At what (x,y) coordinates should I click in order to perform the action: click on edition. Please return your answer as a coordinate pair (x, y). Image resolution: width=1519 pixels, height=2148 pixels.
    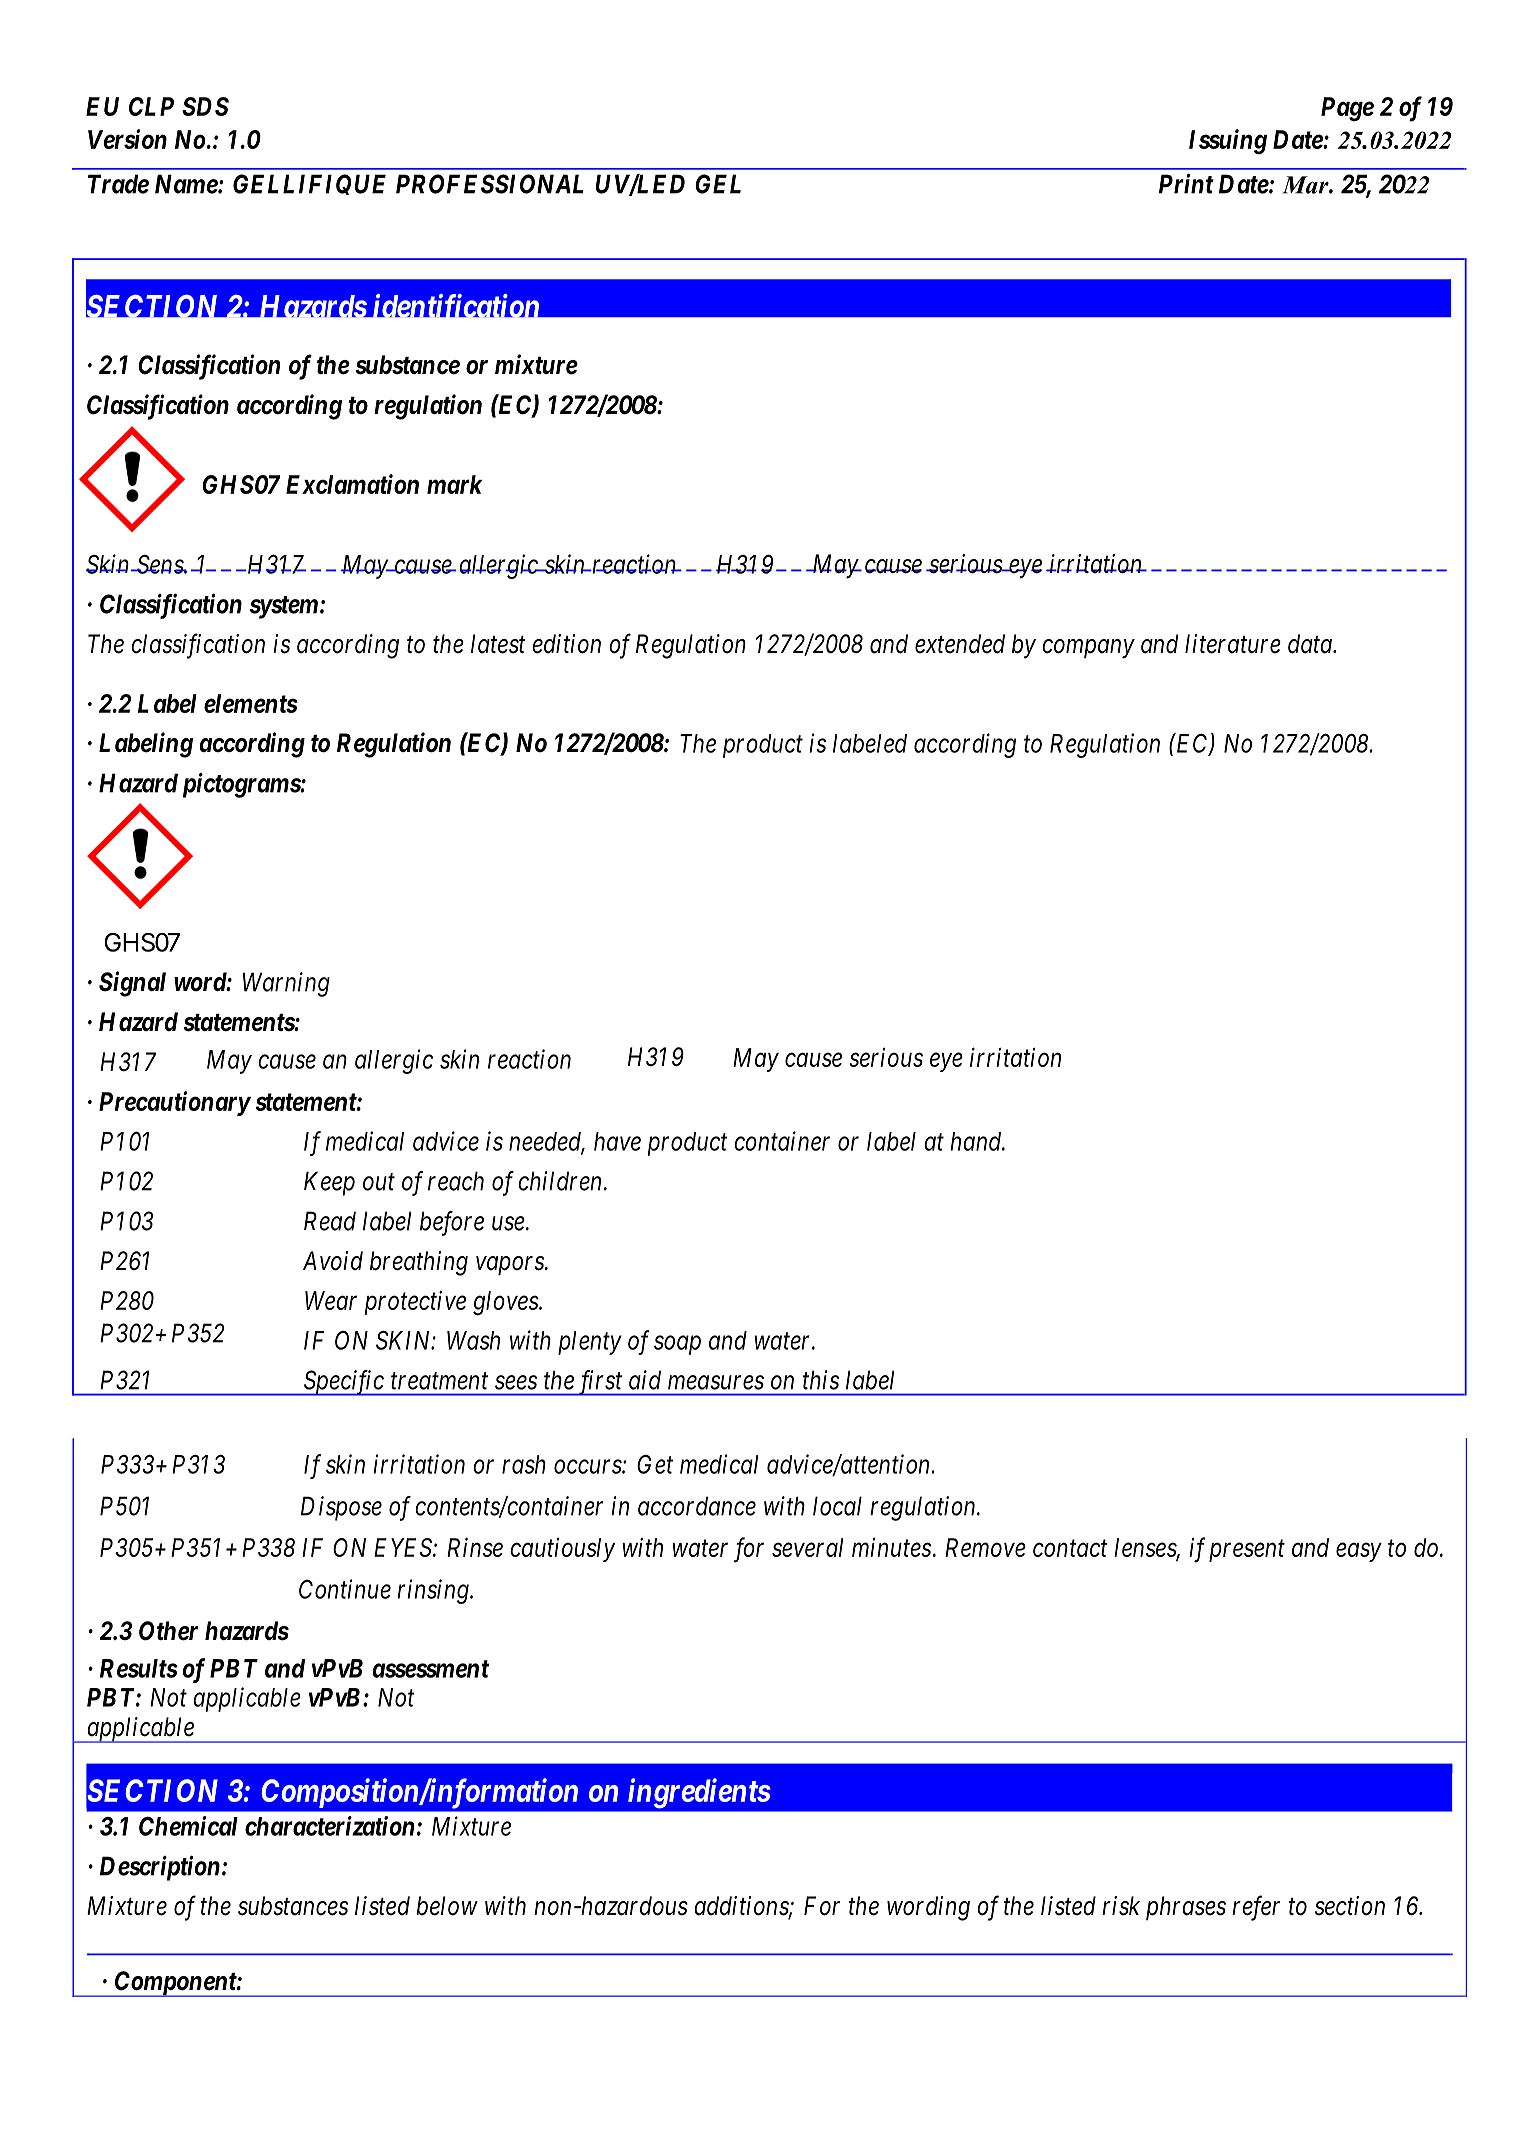
    Looking at the image, I should click on (566, 644).
